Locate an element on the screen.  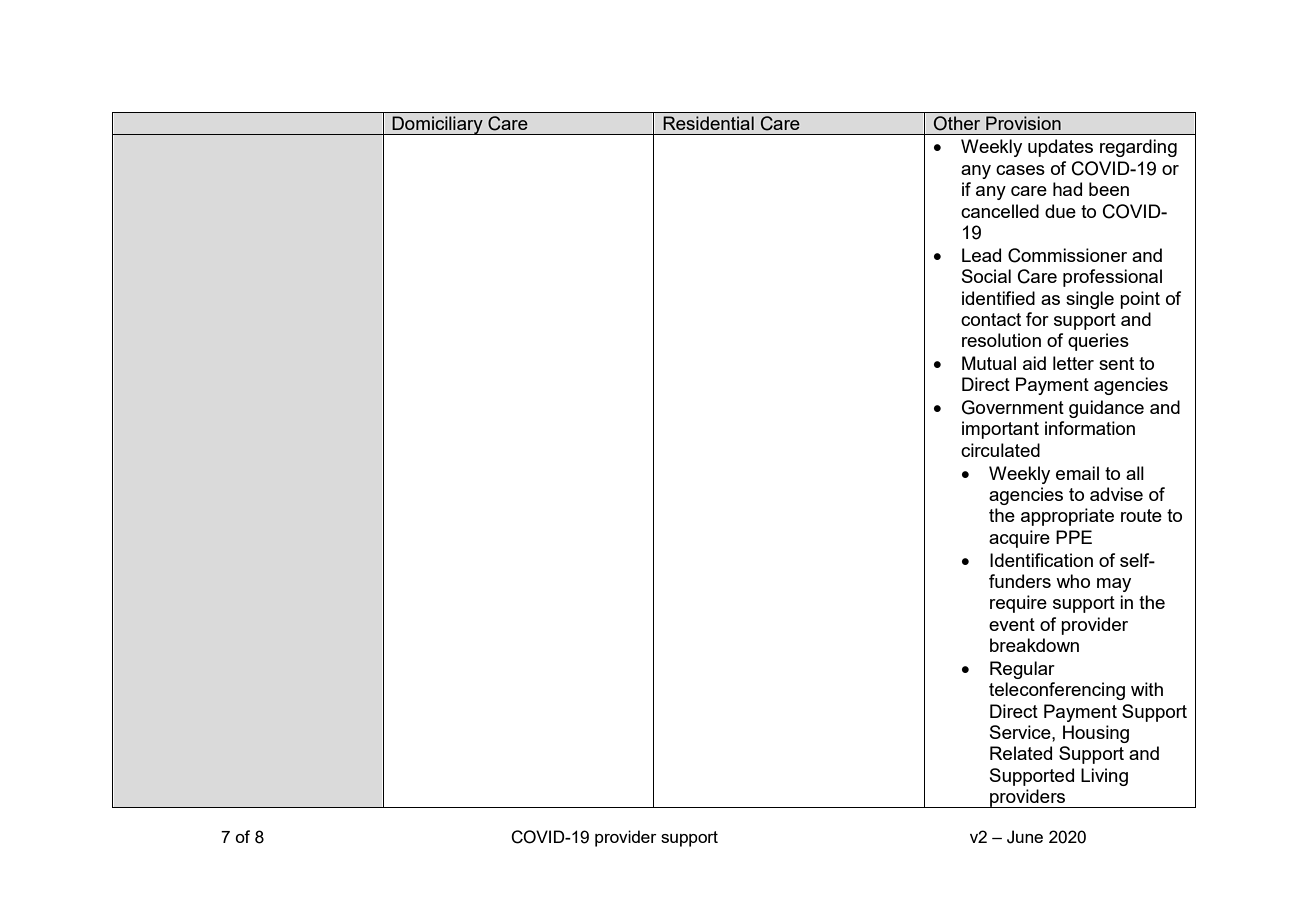
Other is located at coordinates (957, 123).
